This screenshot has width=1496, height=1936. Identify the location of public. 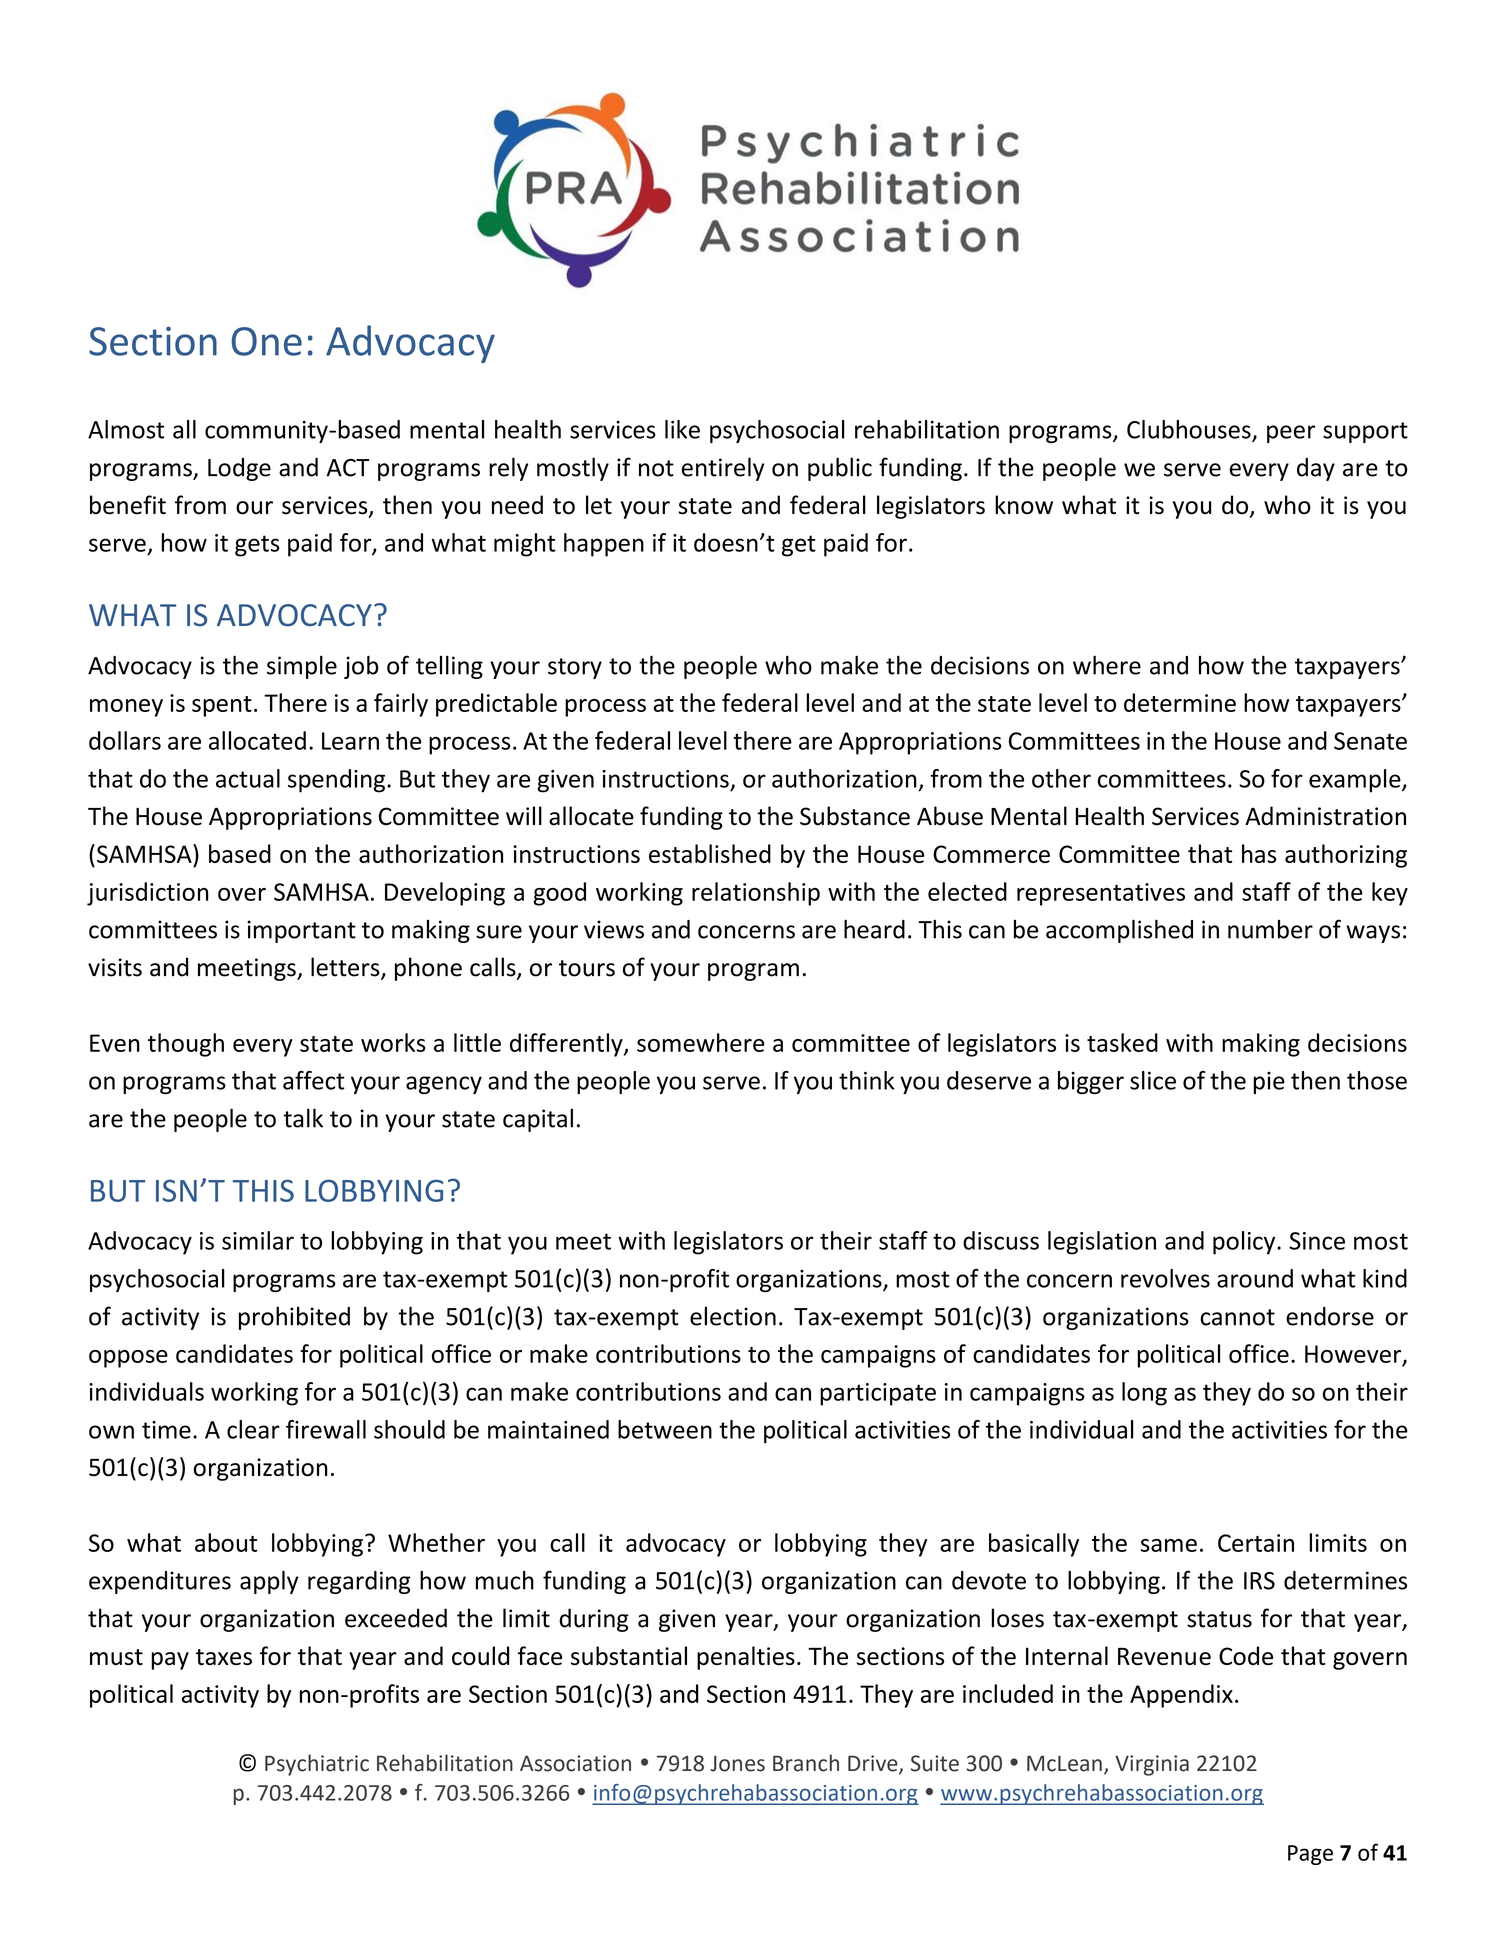
(840, 469).
